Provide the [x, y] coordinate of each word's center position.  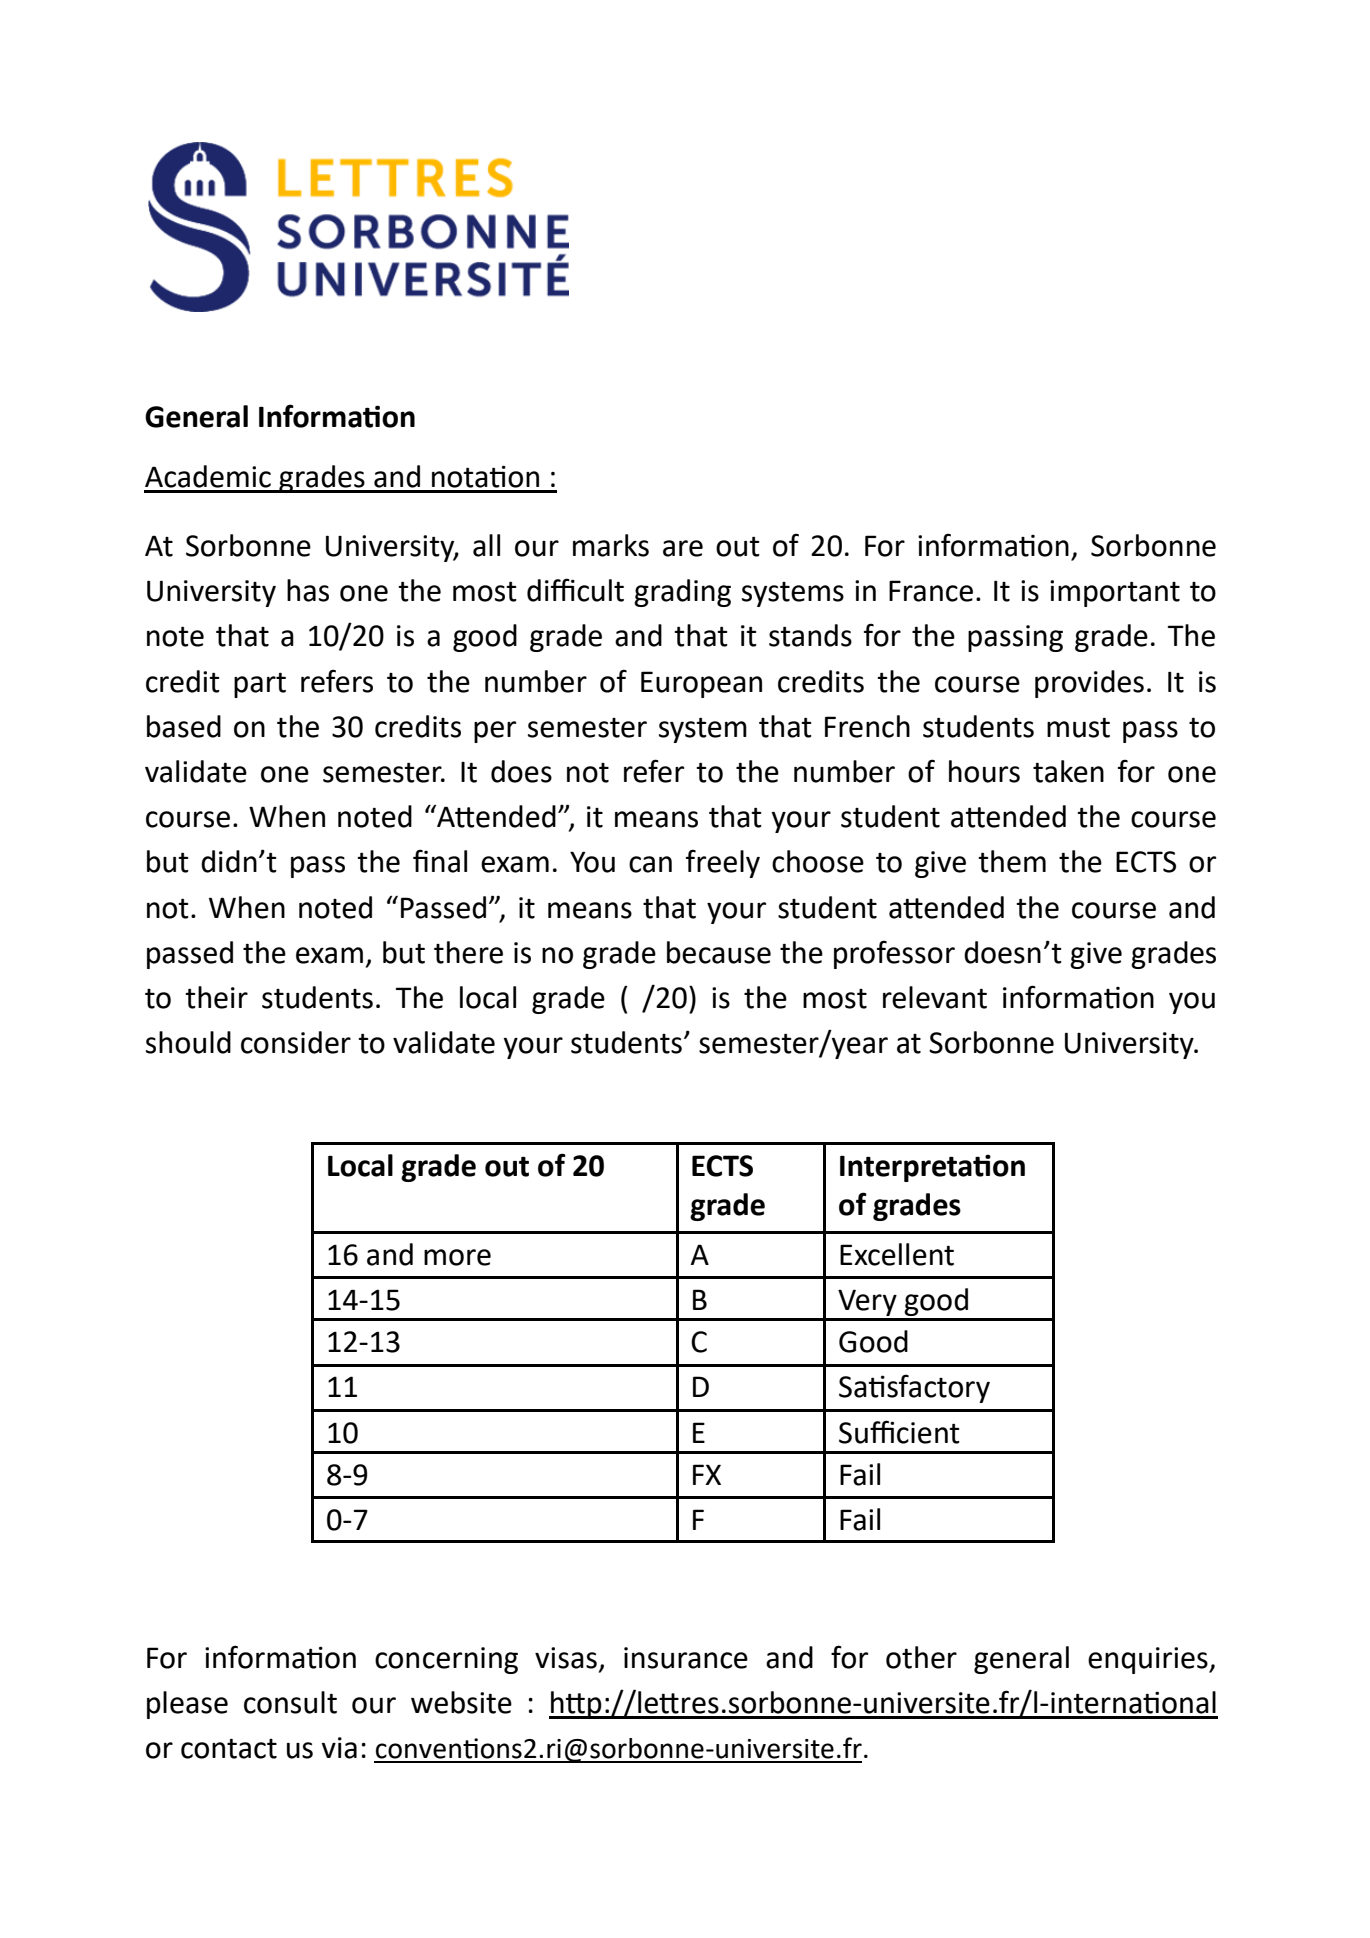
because [719, 952]
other [921, 1657]
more [457, 1257]
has [308, 590]
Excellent [897, 1254]
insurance [686, 1658]
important [1115, 593]
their [216, 997]
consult [290, 1702]
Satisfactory [914, 1388]
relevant [935, 997]
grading [682, 593]
